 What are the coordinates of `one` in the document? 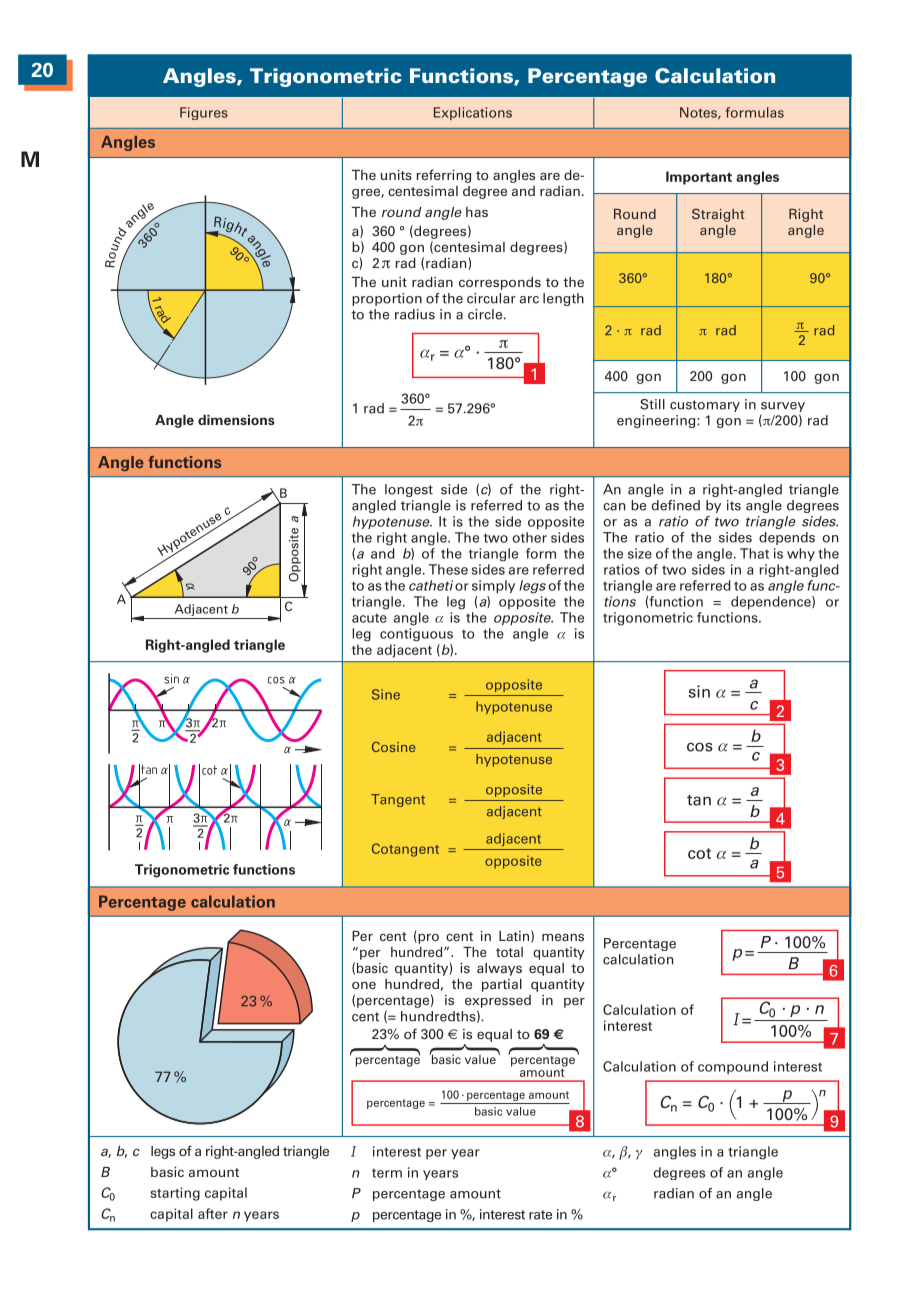 It's located at (364, 985).
